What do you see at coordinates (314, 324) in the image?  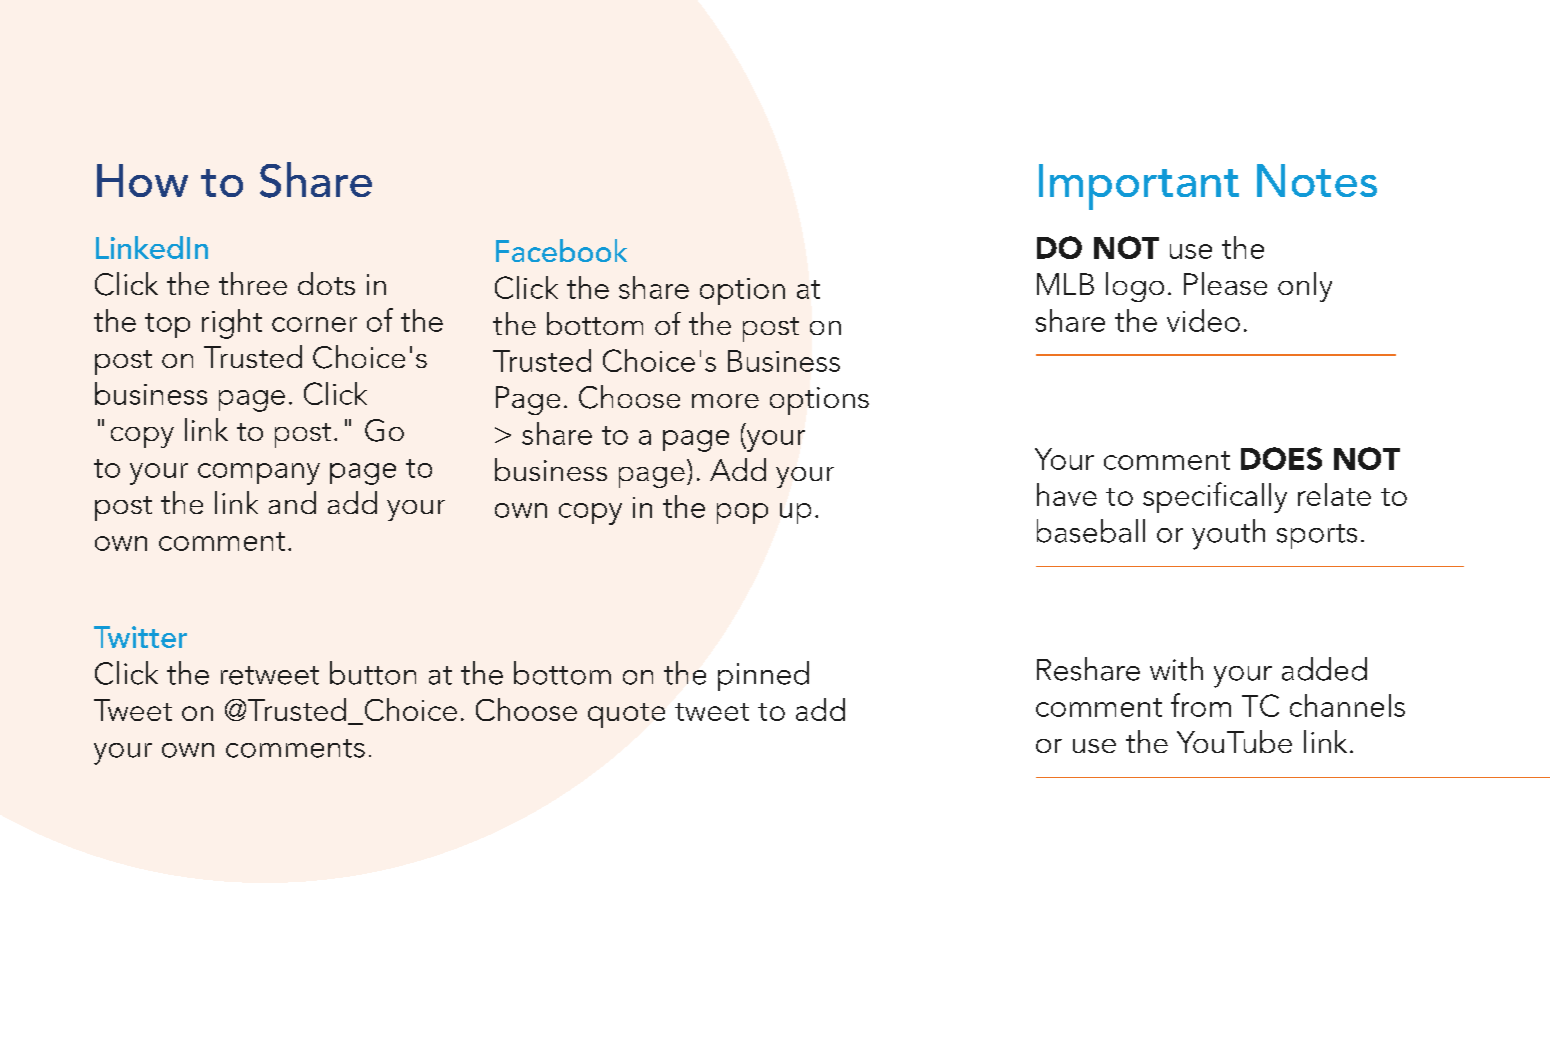 I see `corner` at bounding box center [314, 324].
